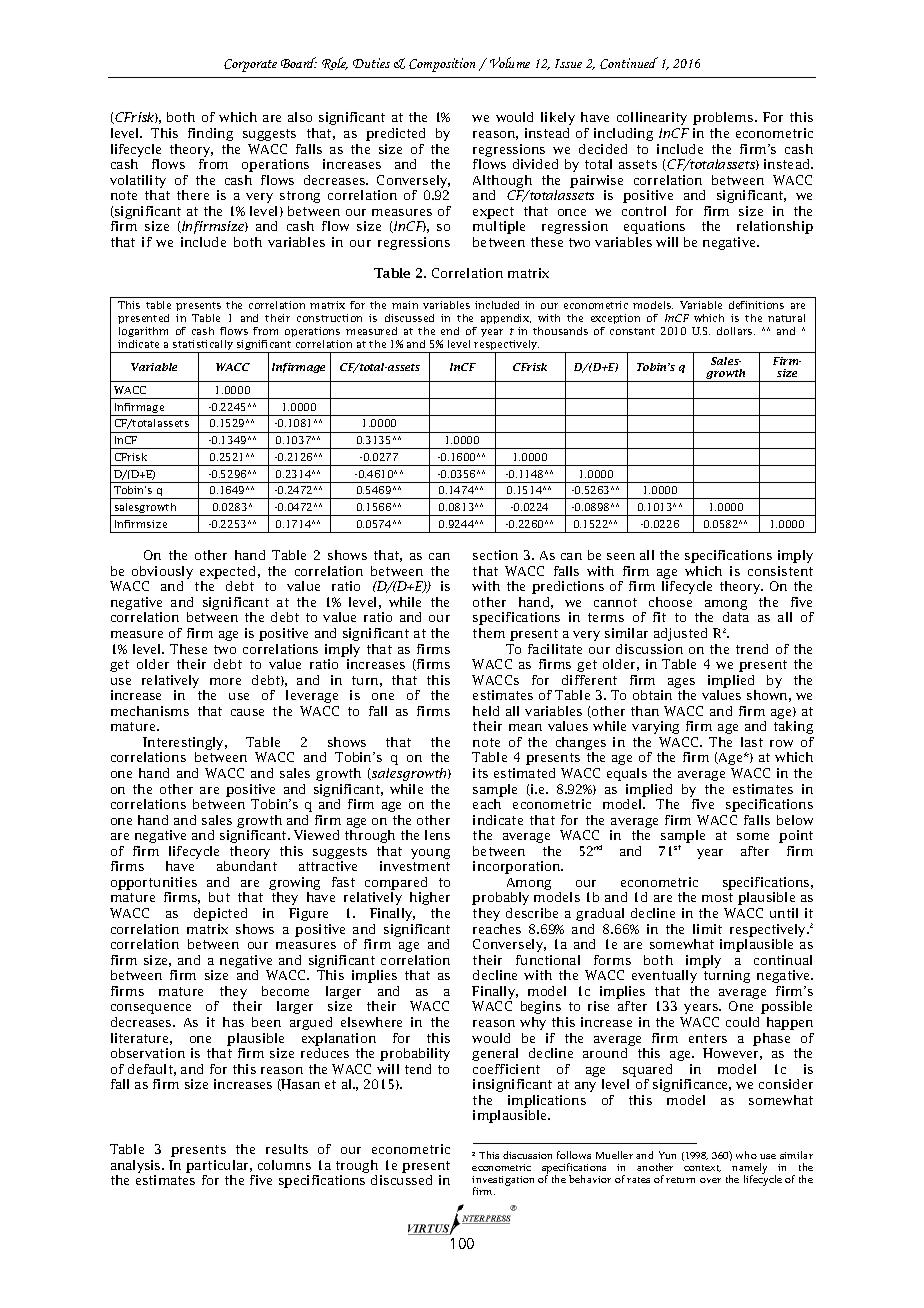 Image resolution: width=924 pixels, height=1308 pixels. What do you see at coordinates (210, 134) in the screenshot?
I see `finding` at bounding box center [210, 134].
